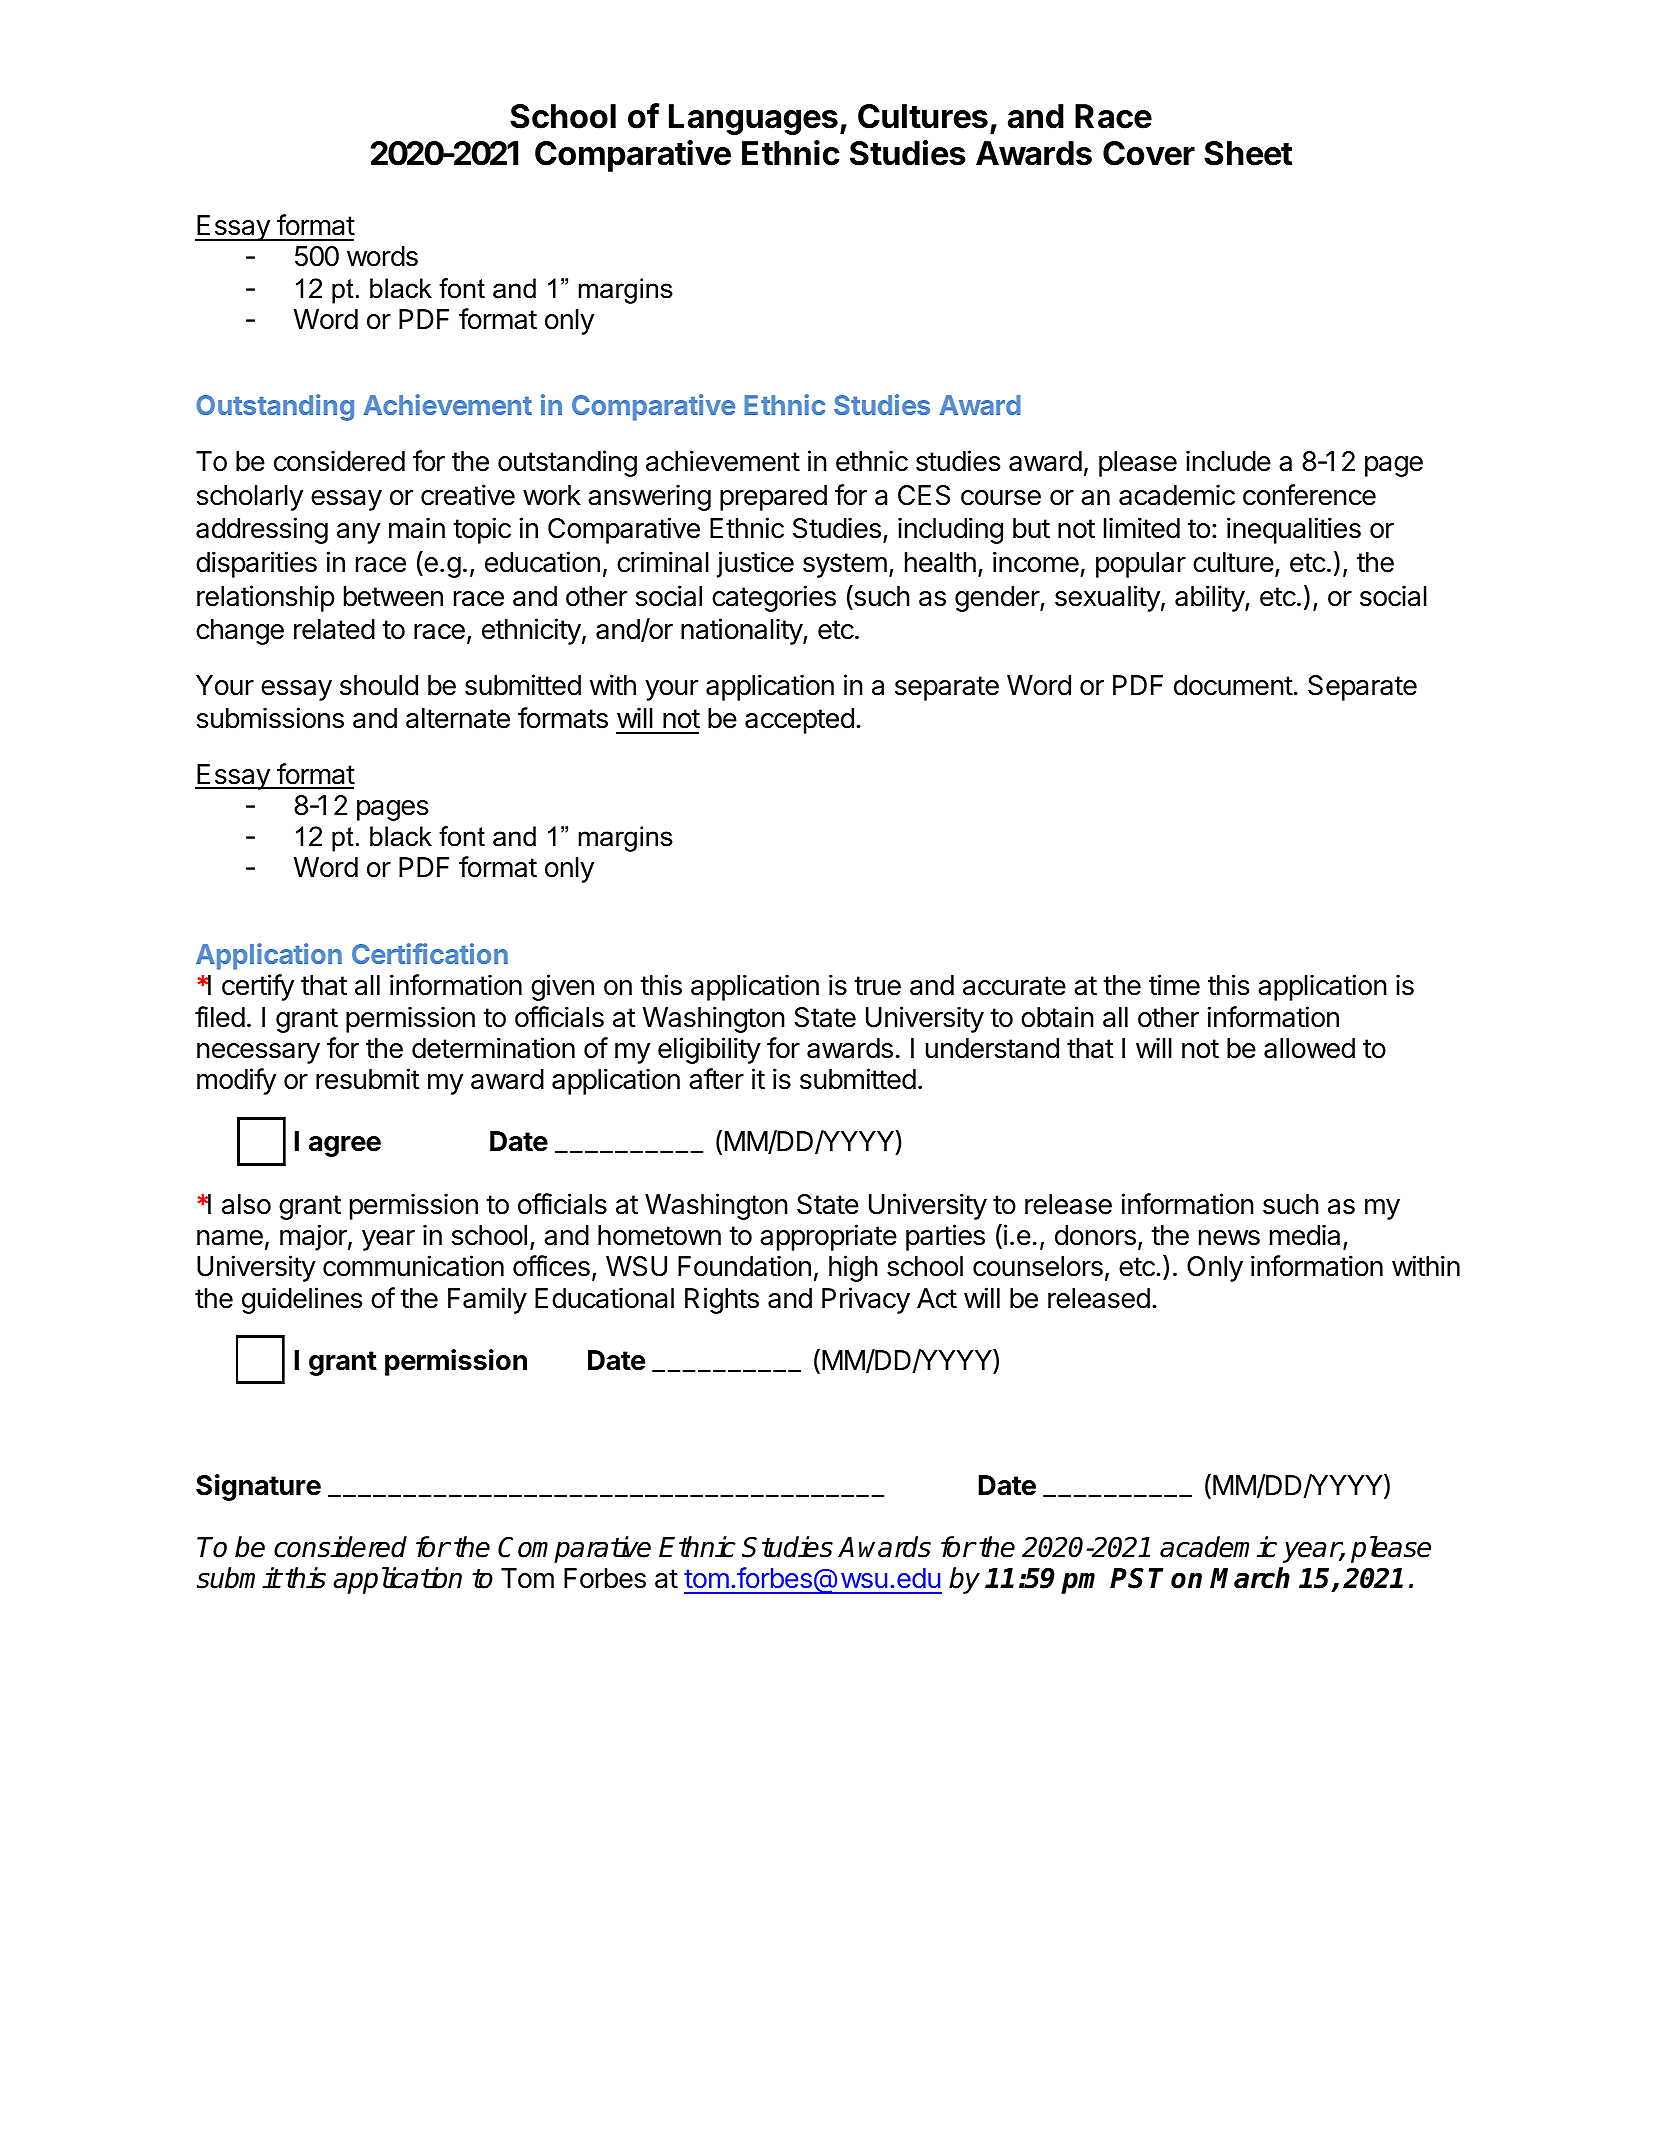  I want to click on certify, so click(258, 987).
